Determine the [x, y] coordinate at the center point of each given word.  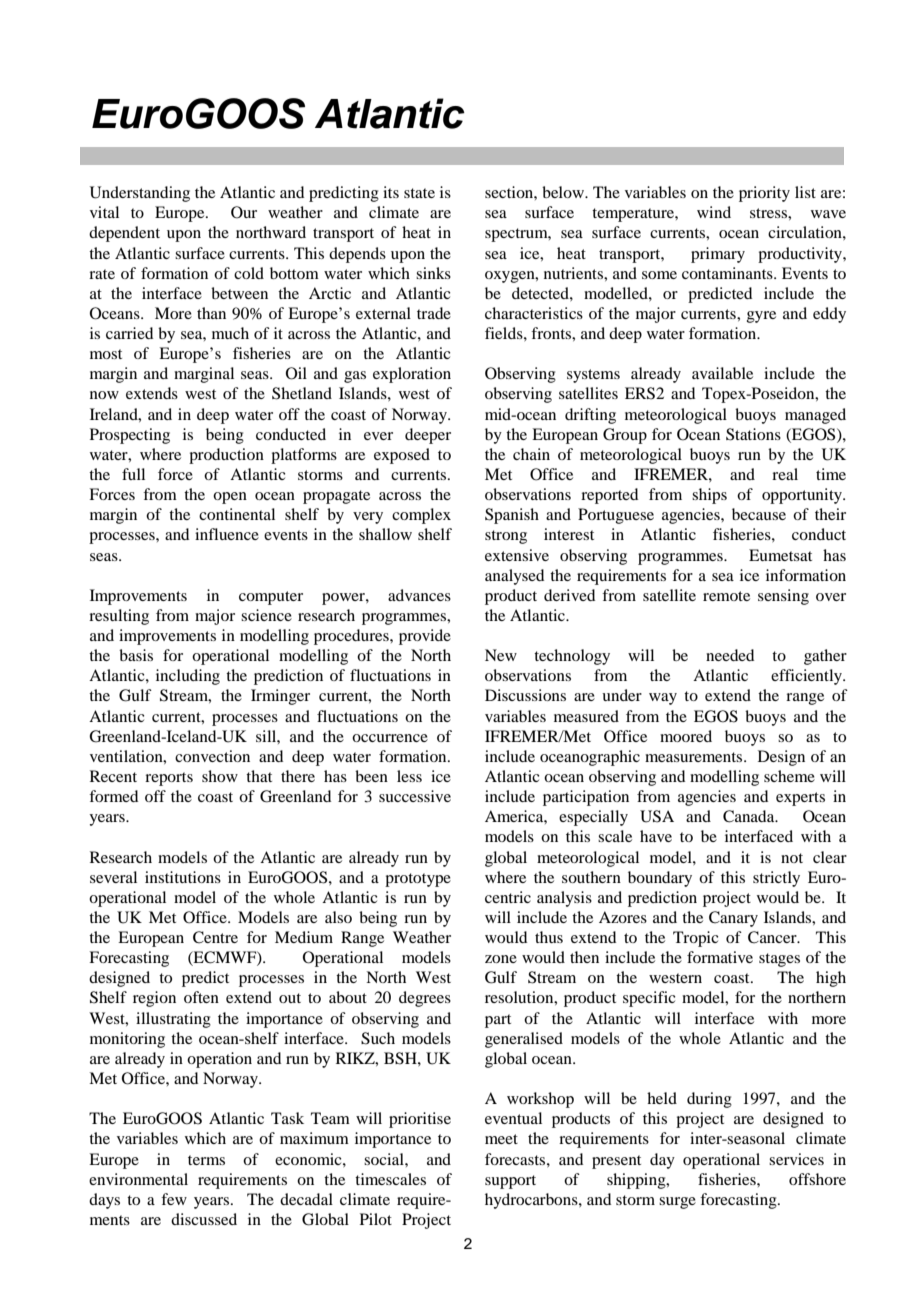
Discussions [525, 695]
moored [686, 736]
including [188, 677]
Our [244, 212]
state [419, 193]
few [174, 1199]
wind [714, 212]
